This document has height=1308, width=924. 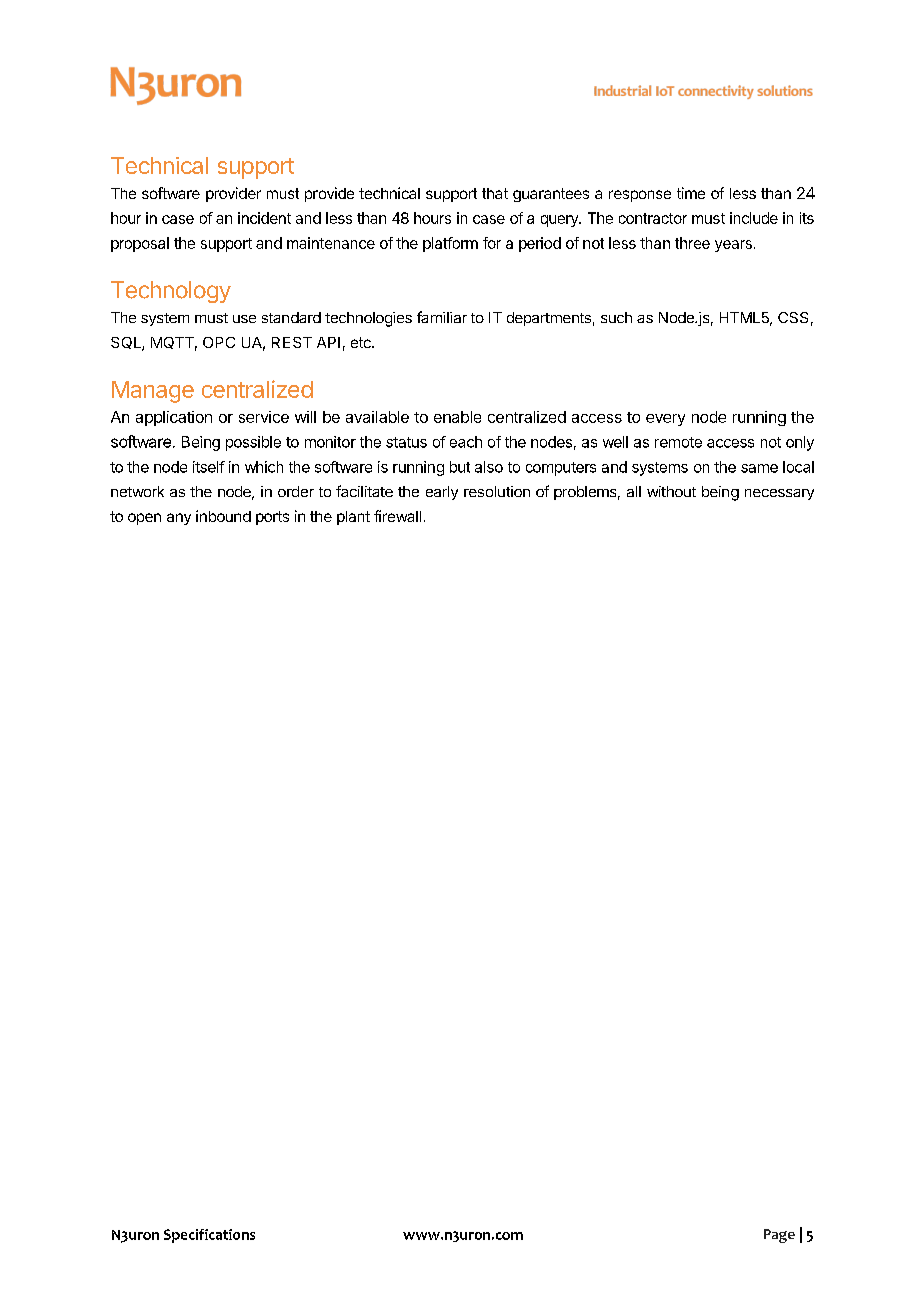 I want to click on any, so click(x=179, y=519).
